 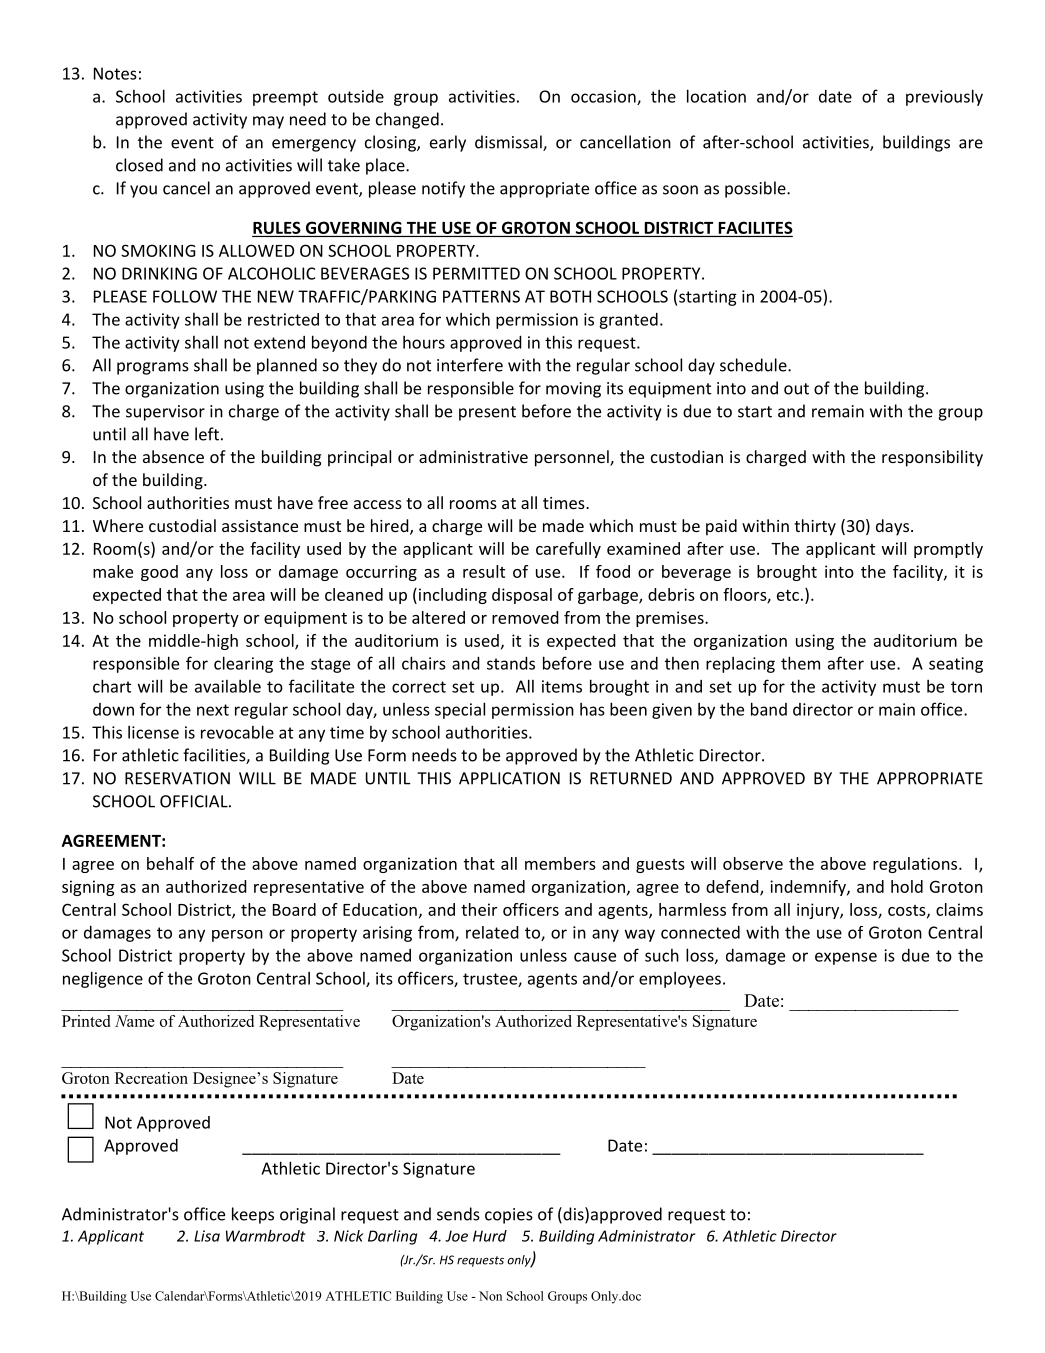 What do you see at coordinates (153, 368) in the screenshot?
I see `programs` at bounding box center [153, 368].
